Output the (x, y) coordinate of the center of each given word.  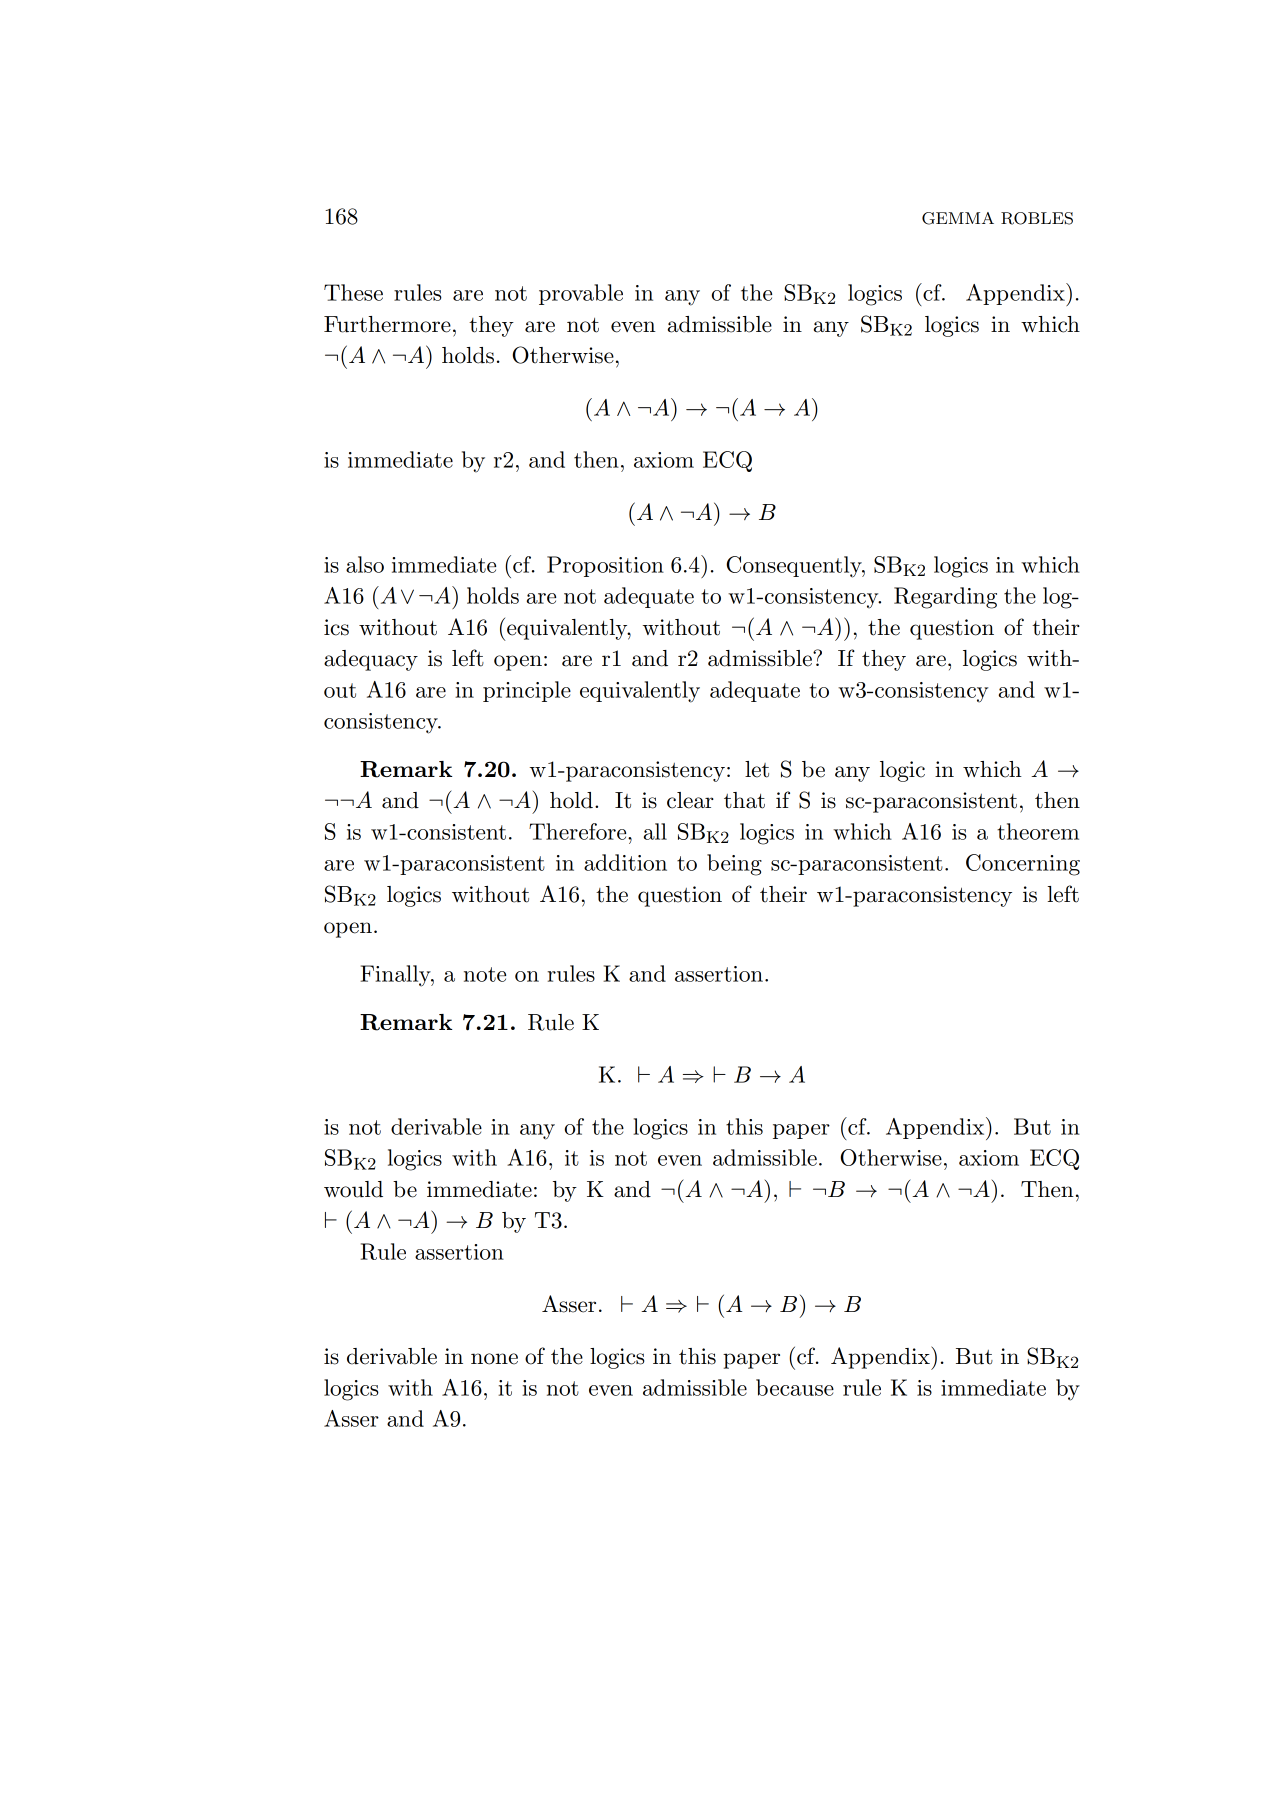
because (795, 1387)
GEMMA (958, 218)
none (494, 1359)
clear (690, 800)
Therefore (579, 831)
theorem (1038, 831)
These (353, 292)
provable (581, 294)
